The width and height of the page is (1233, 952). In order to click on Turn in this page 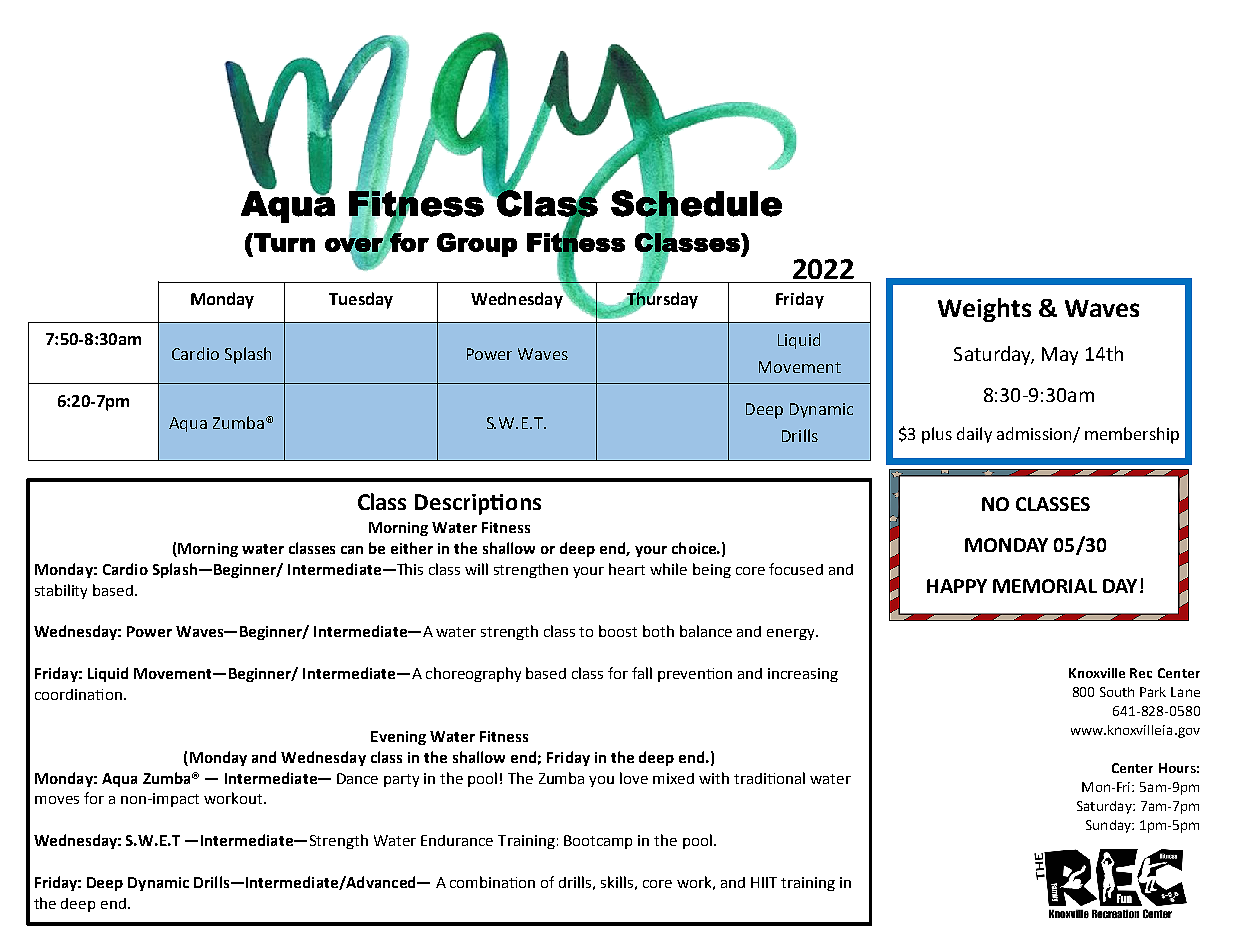, I will do `click(283, 242)`.
